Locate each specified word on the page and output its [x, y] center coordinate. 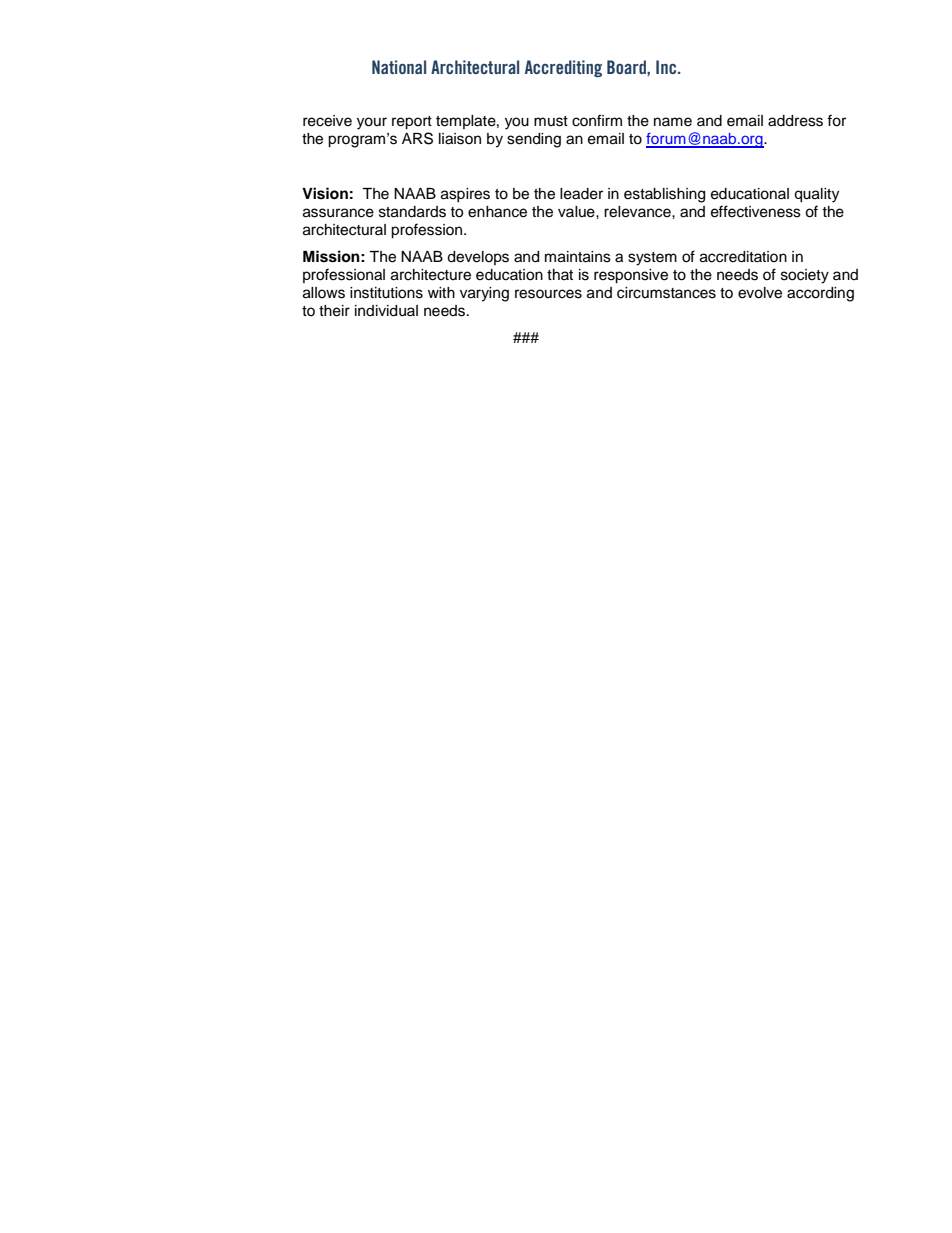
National [399, 67]
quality [816, 195]
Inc [667, 67]
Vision [325, 193]
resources [548, 294]
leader [581, 194]
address [795, 121]
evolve [760, 293]
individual [386, 311]
